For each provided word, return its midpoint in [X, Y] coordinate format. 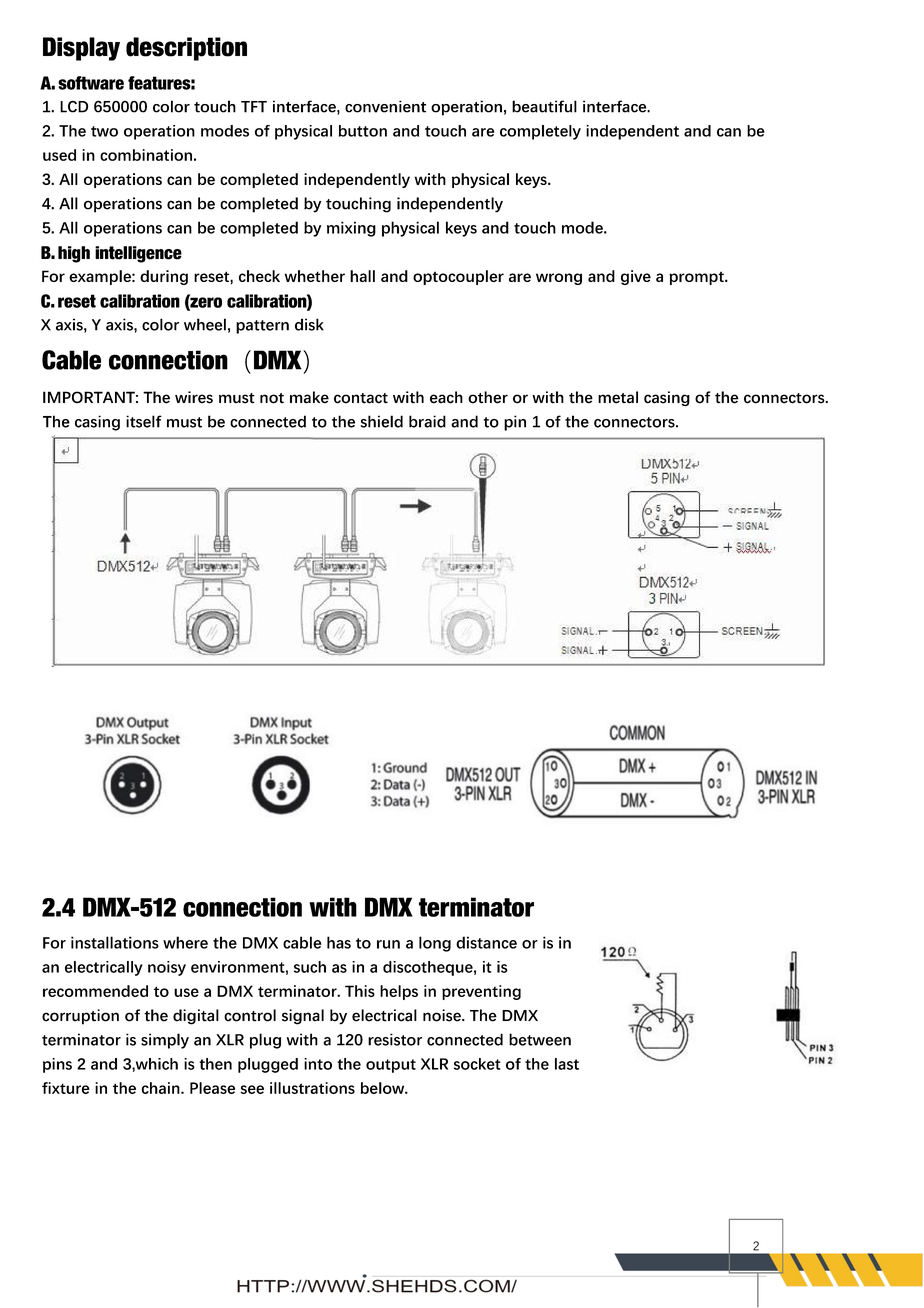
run [388, 944]
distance [486, 942]
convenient [385, 106]
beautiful [544, 106]
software [91, 83]
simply [165, 1041]
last [567, 1064]
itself [144, 421]
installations [115, 942]
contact [361, 398]
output [391, 1066]
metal [618, 397]
